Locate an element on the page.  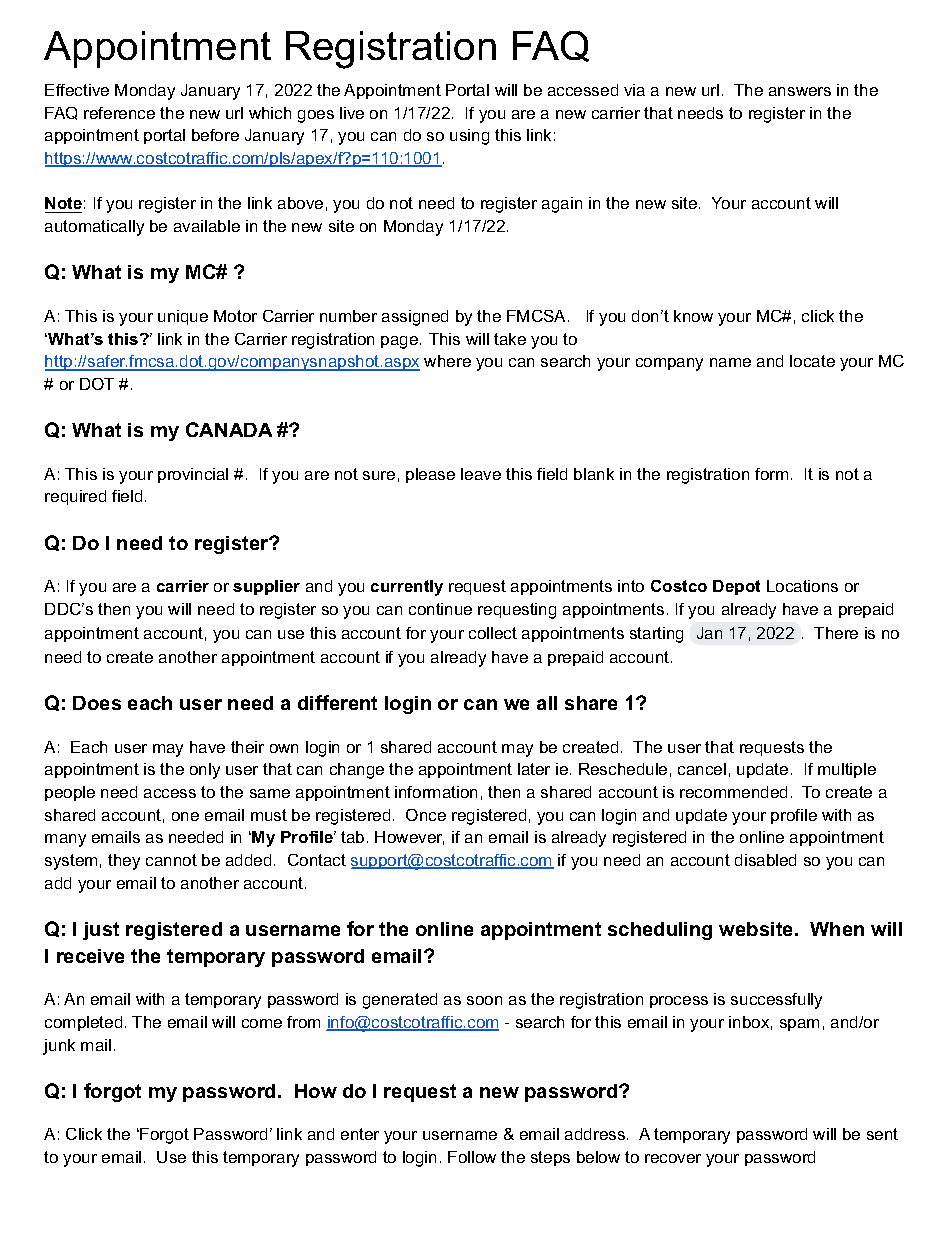
reference is located at coordinates (119, 113).
